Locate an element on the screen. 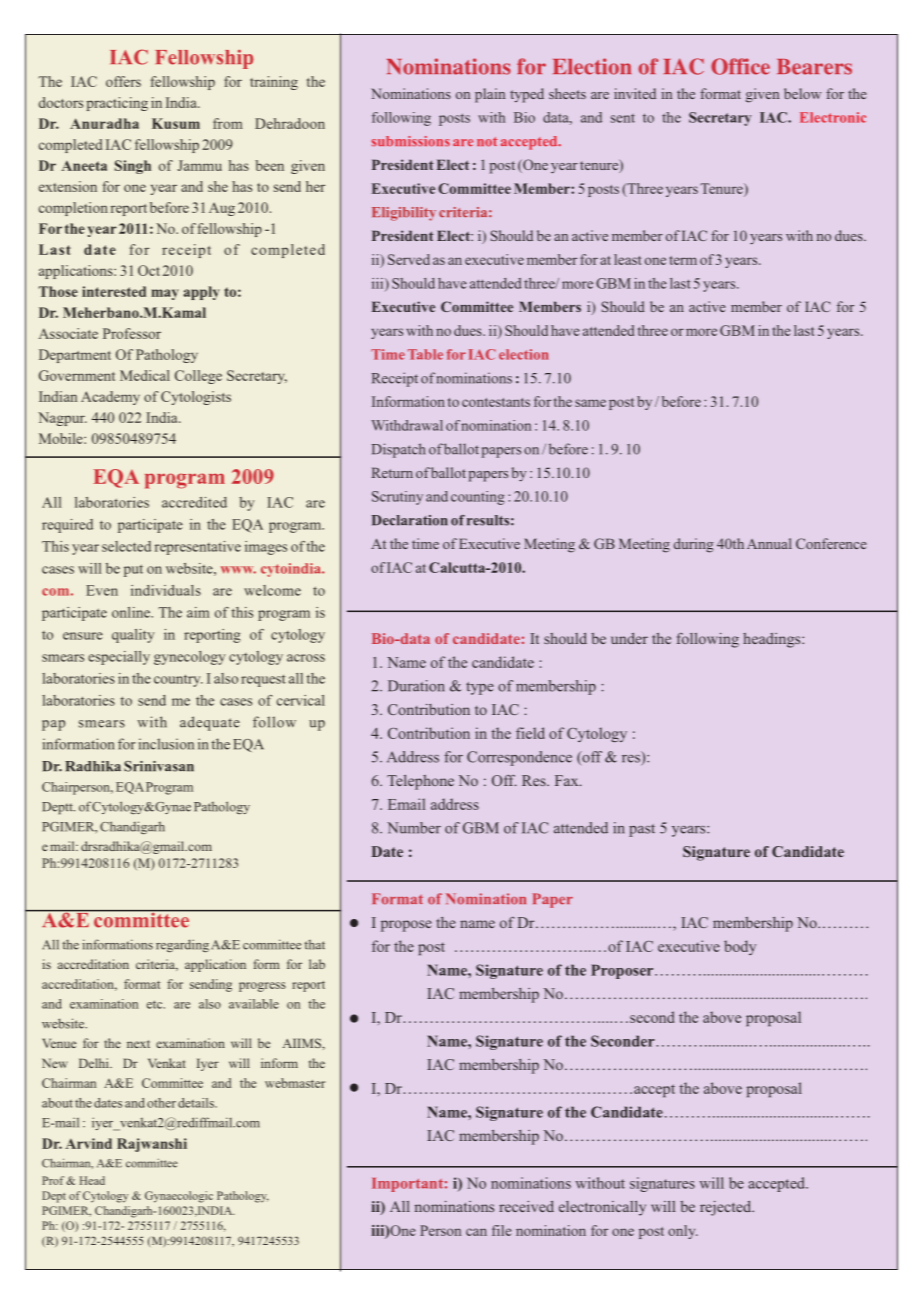 This screenshot has height=1307, width=924. Annual is located at coordinates (769, 543).
